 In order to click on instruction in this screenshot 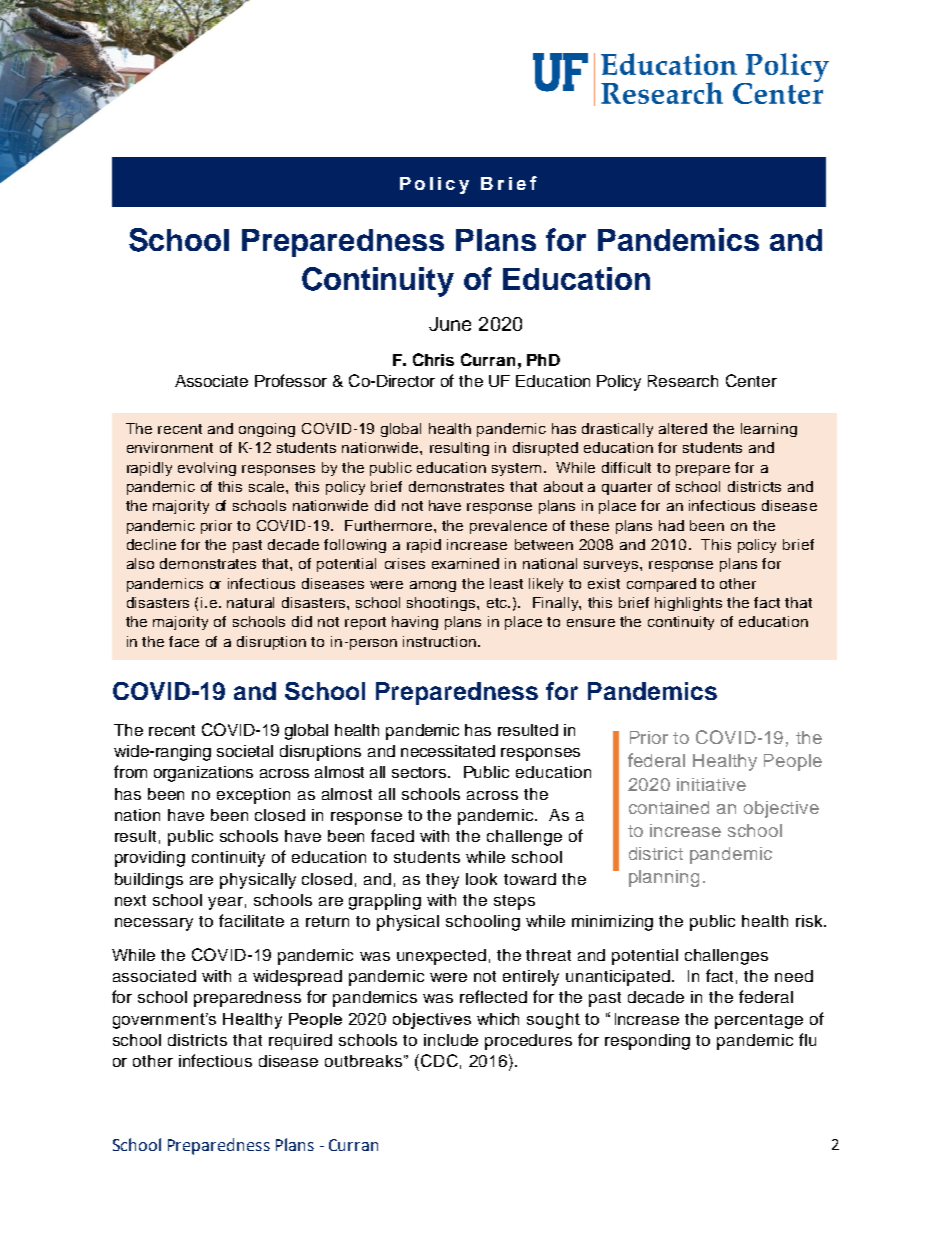, I will do `click(441, 641)`.
